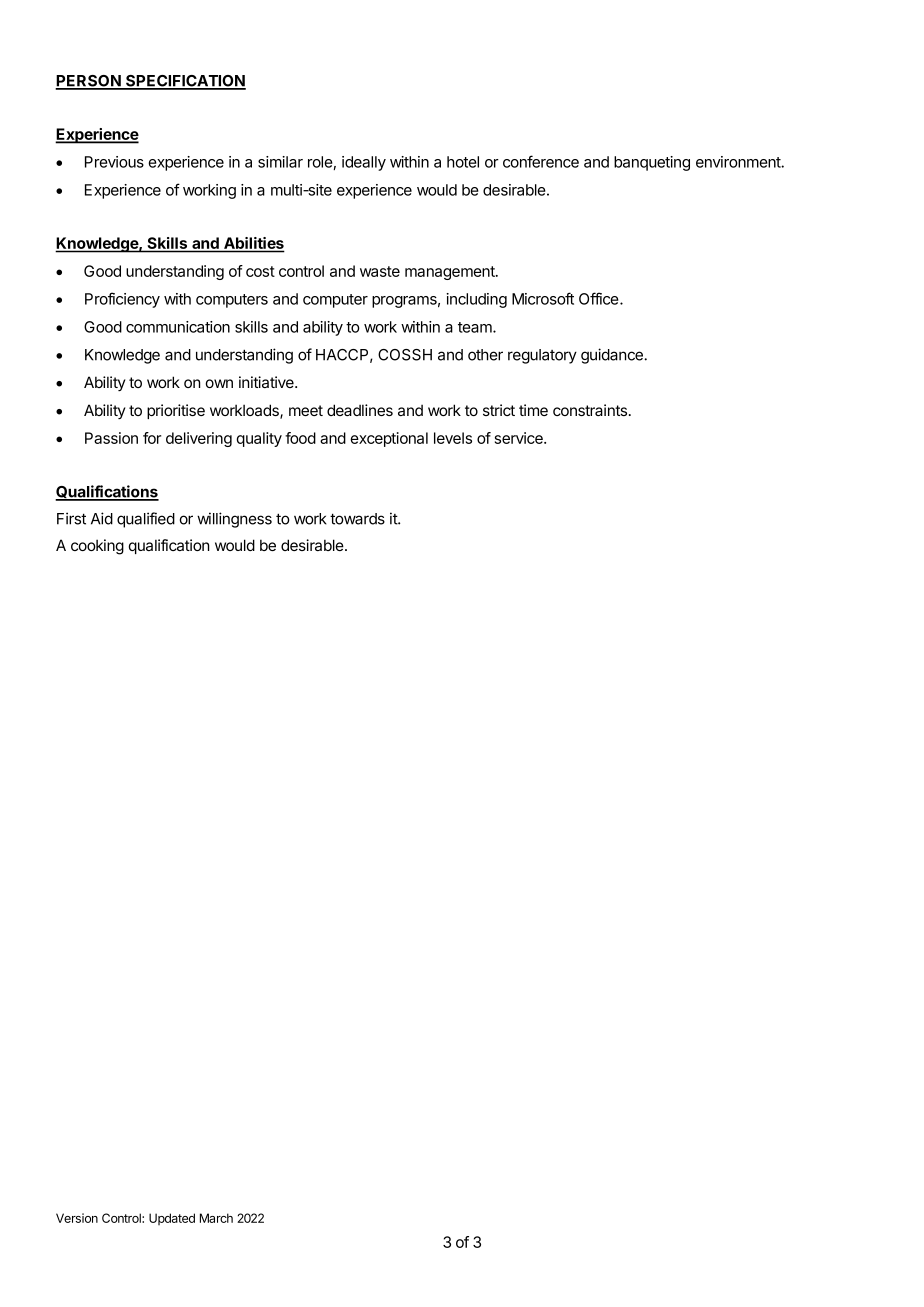  Describe the element at coordinates (176, 411) in the page. I see `prioritise` at that location.
